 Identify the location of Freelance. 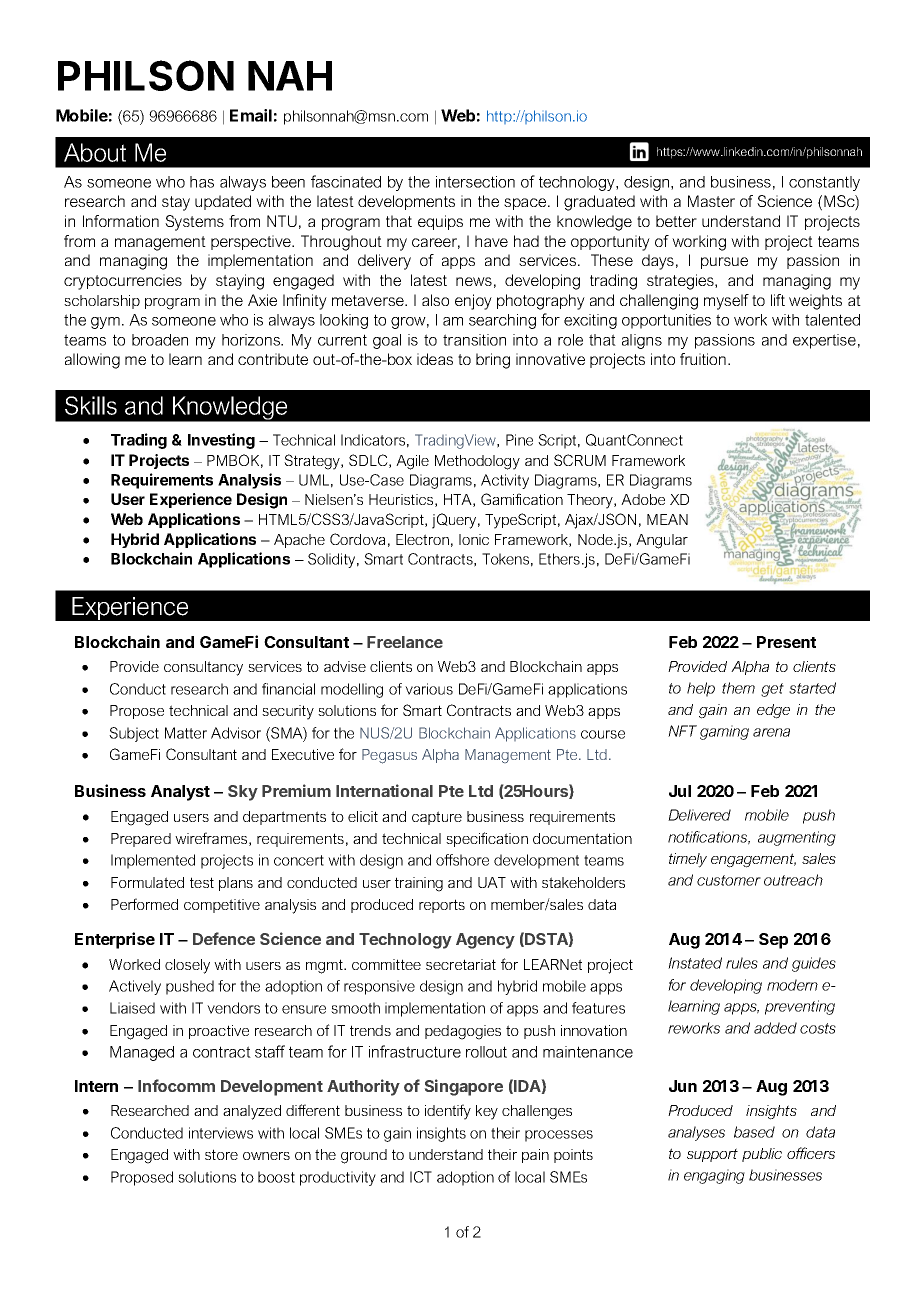
(405, 642).
